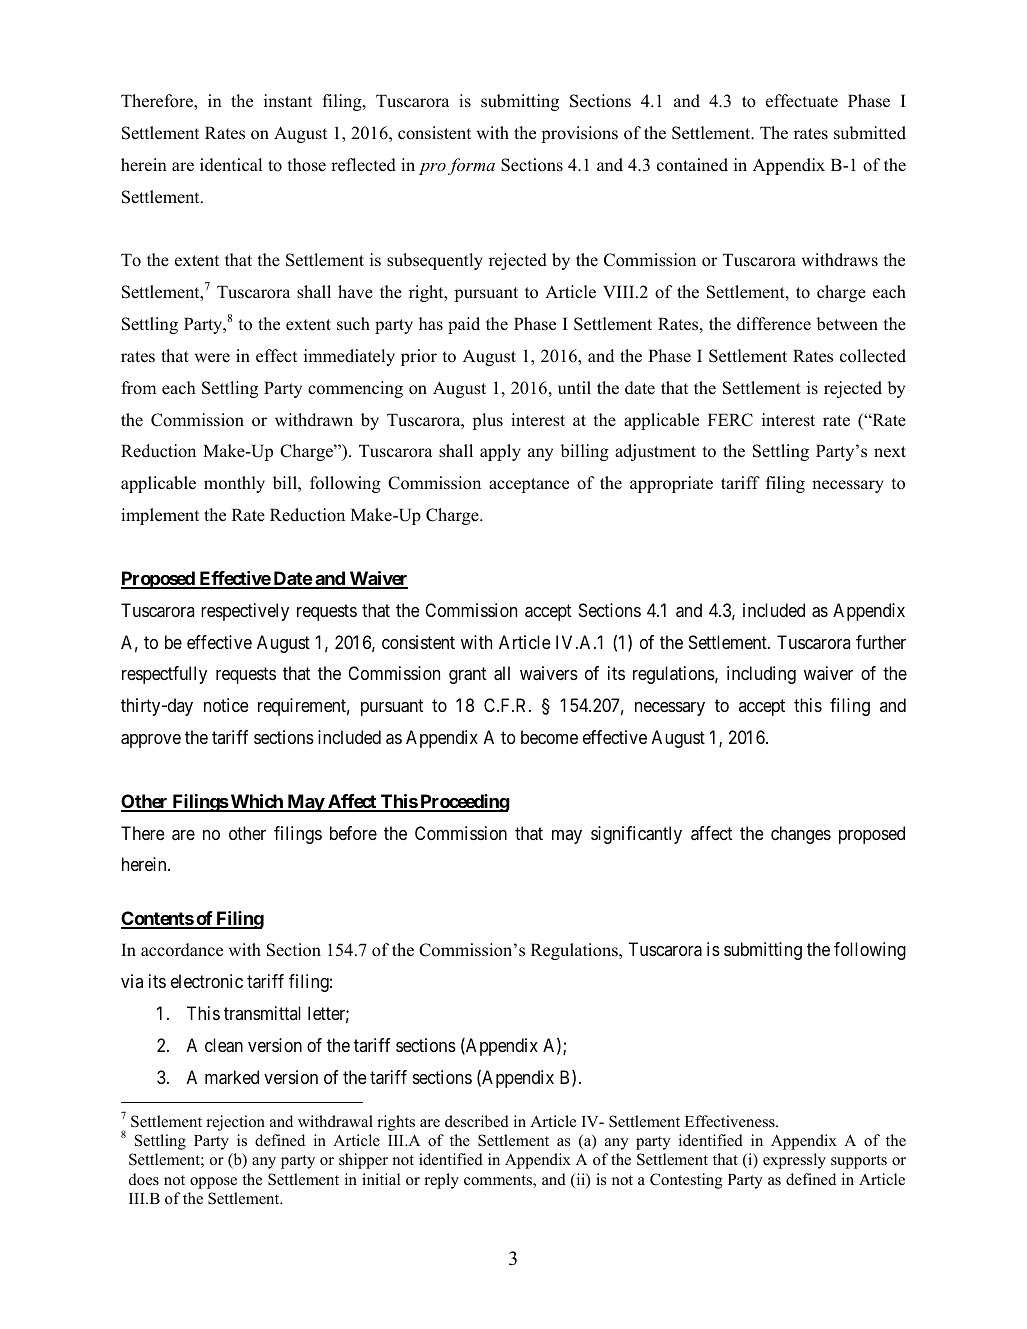  What do you see at coordinates (235, 1123) in the document?
I see `rejection` at bounding box center [235, 1123].
